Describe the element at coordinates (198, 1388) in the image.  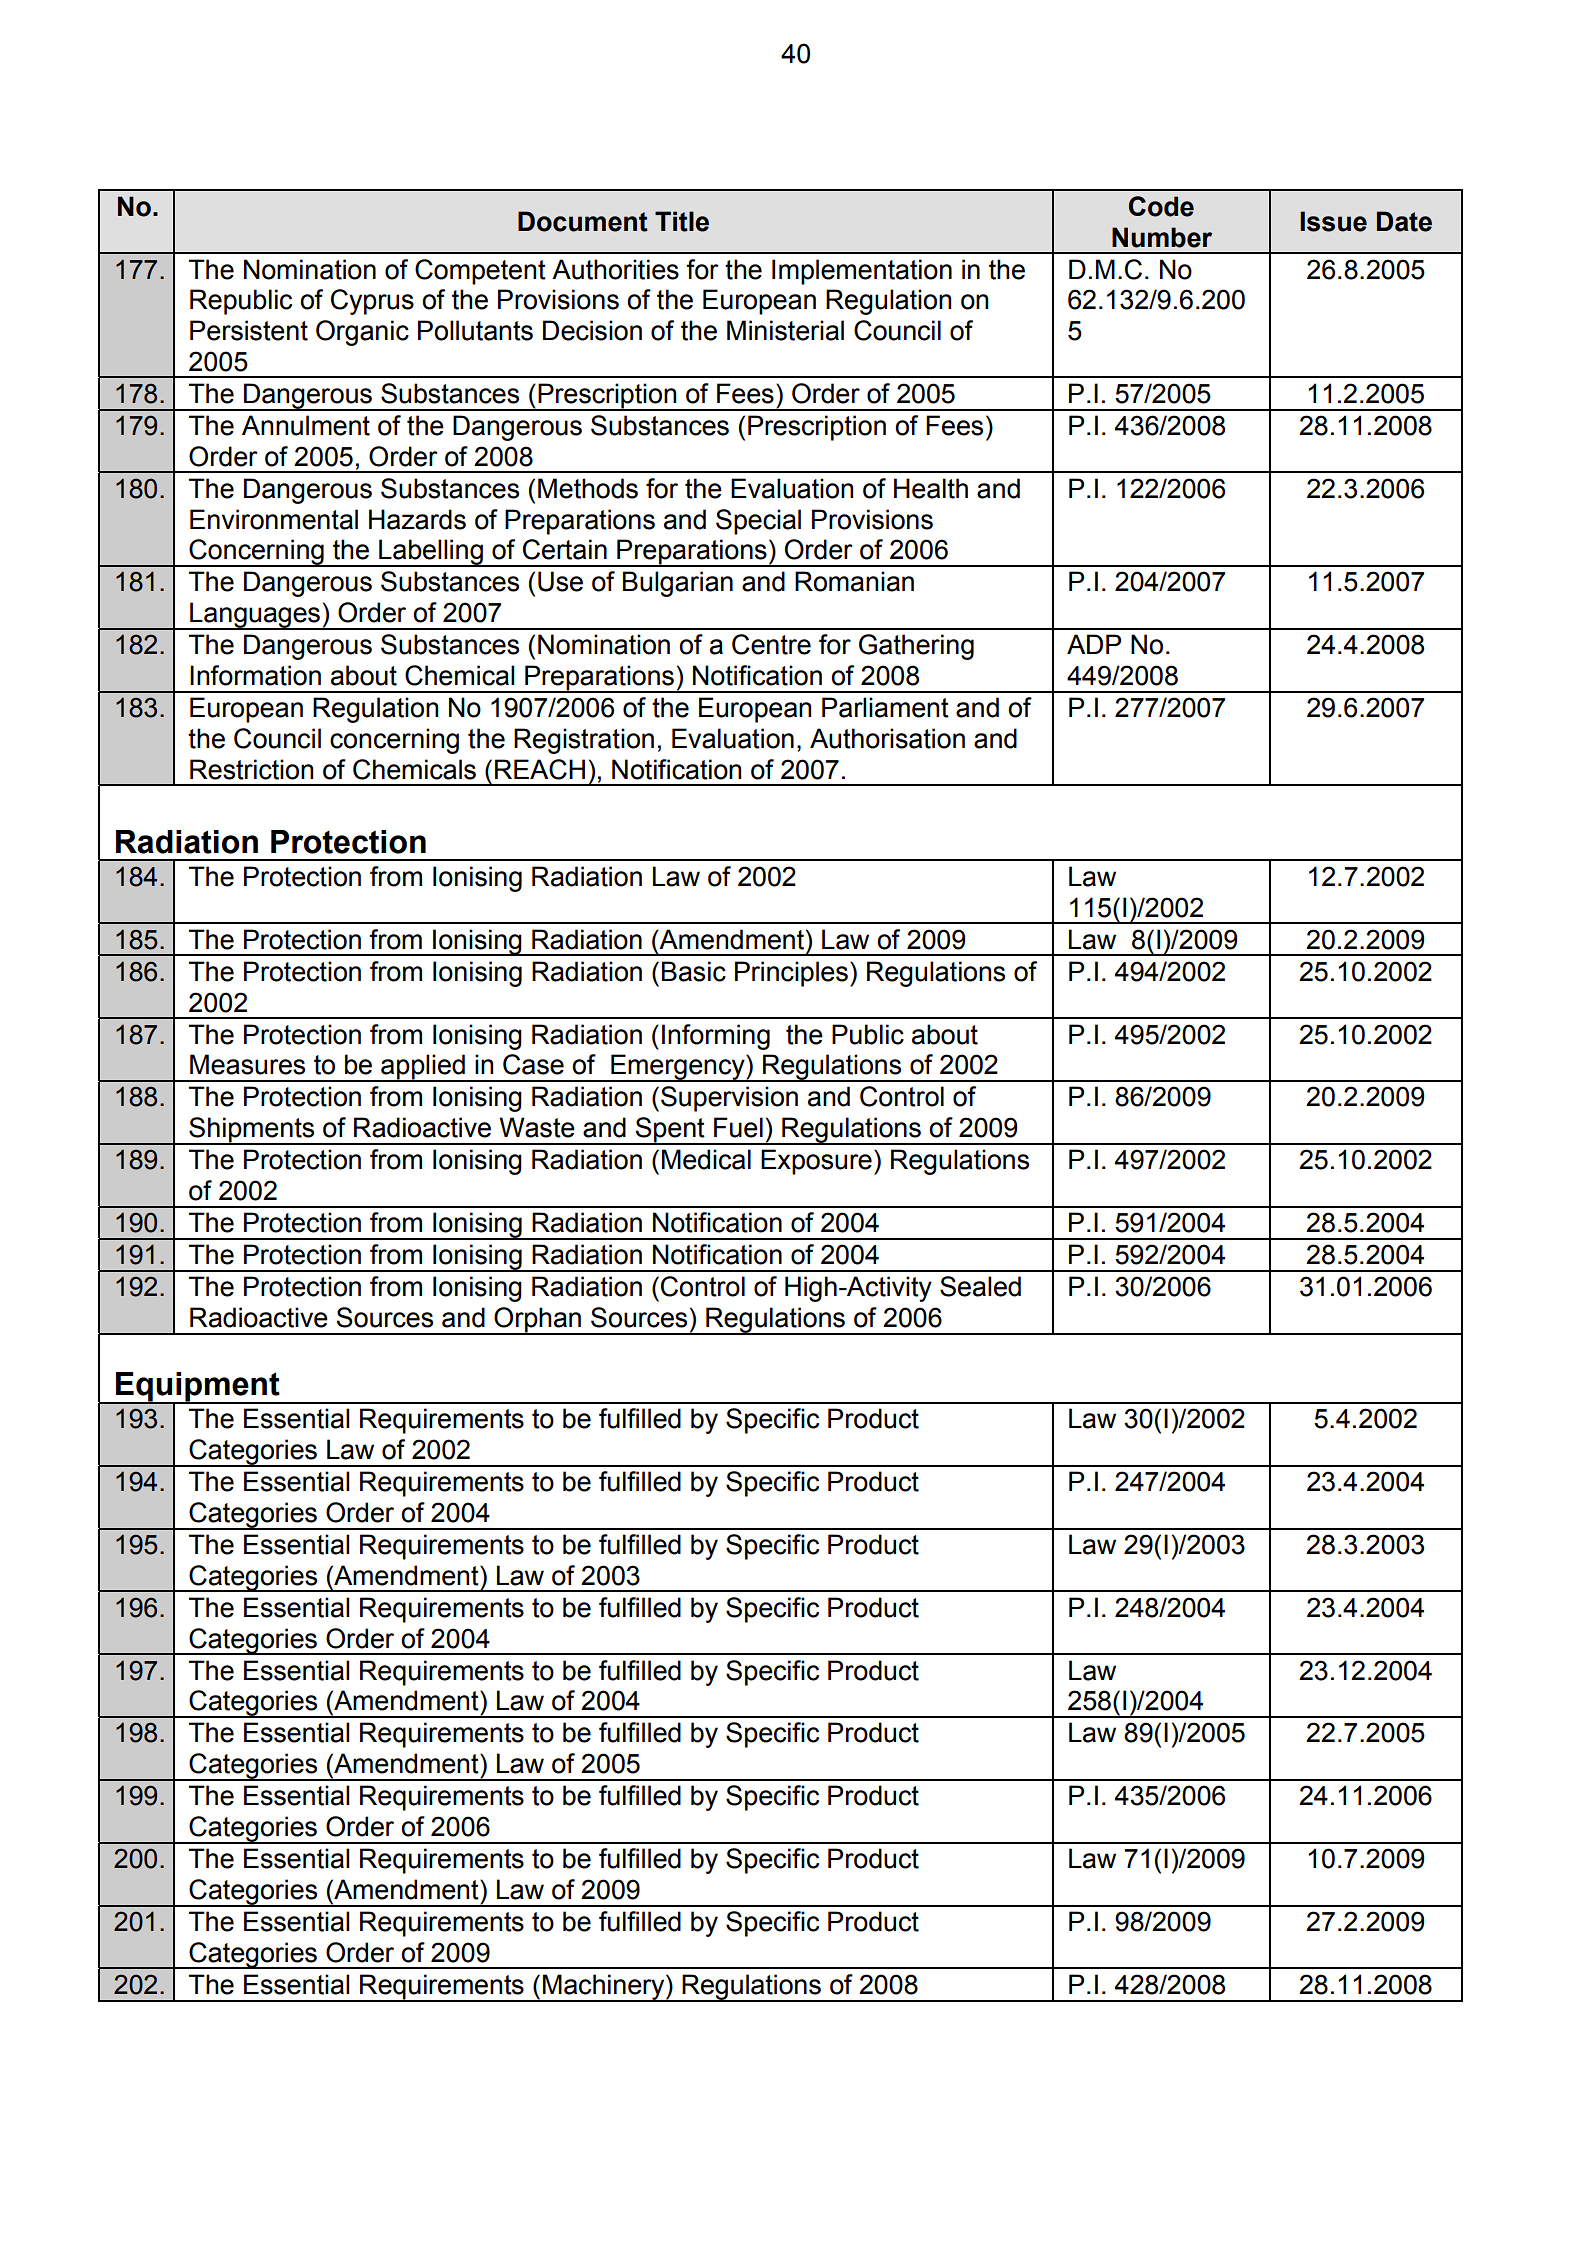
I see `Equipment` at that location.
